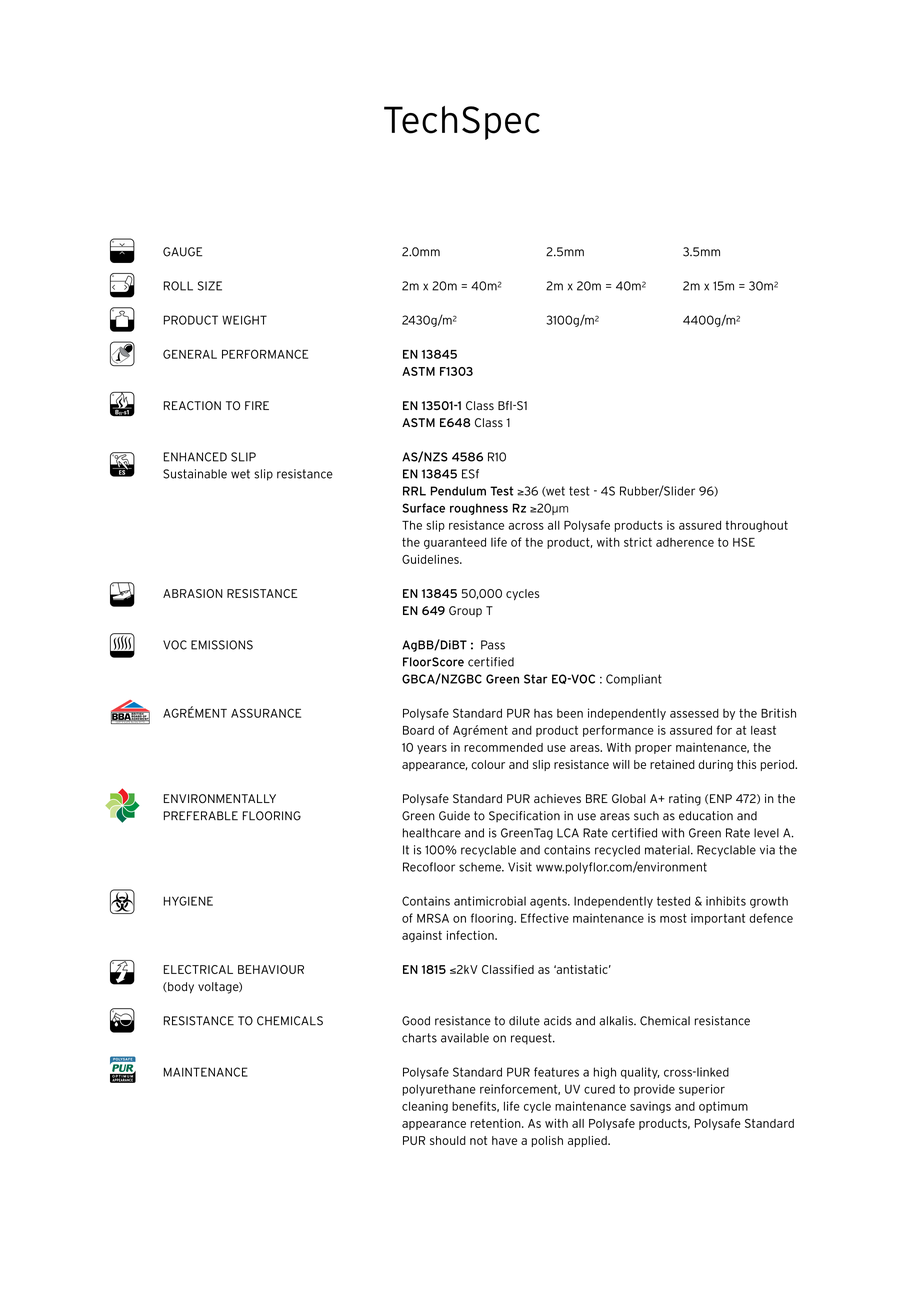 The height and width of the screenshot is (1308, 924). Describe the element at coordinates (503, 747) in the screenshot. I see `recommended` at that location.
